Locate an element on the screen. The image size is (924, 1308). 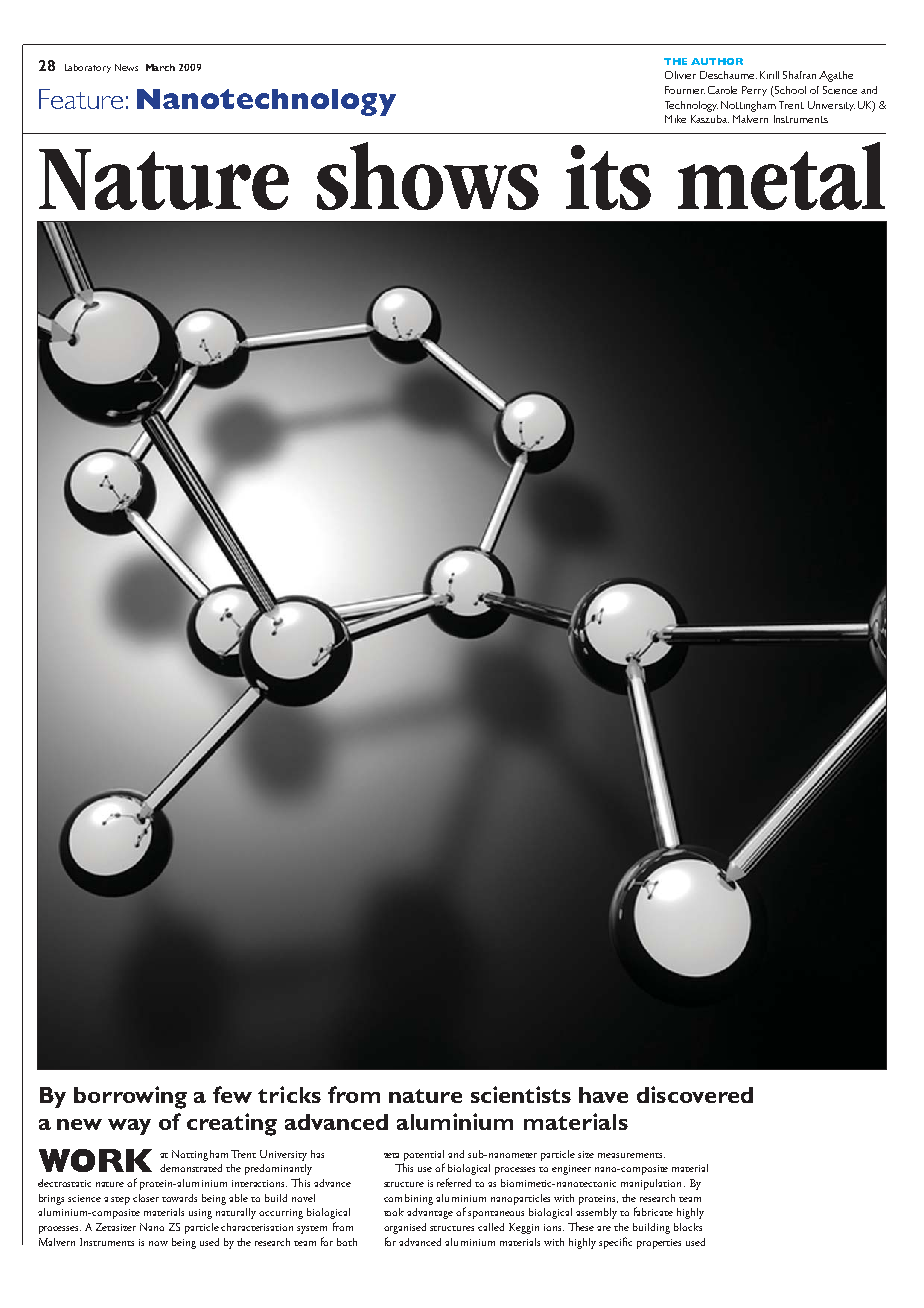
its is located at coordinates (608, 177).
